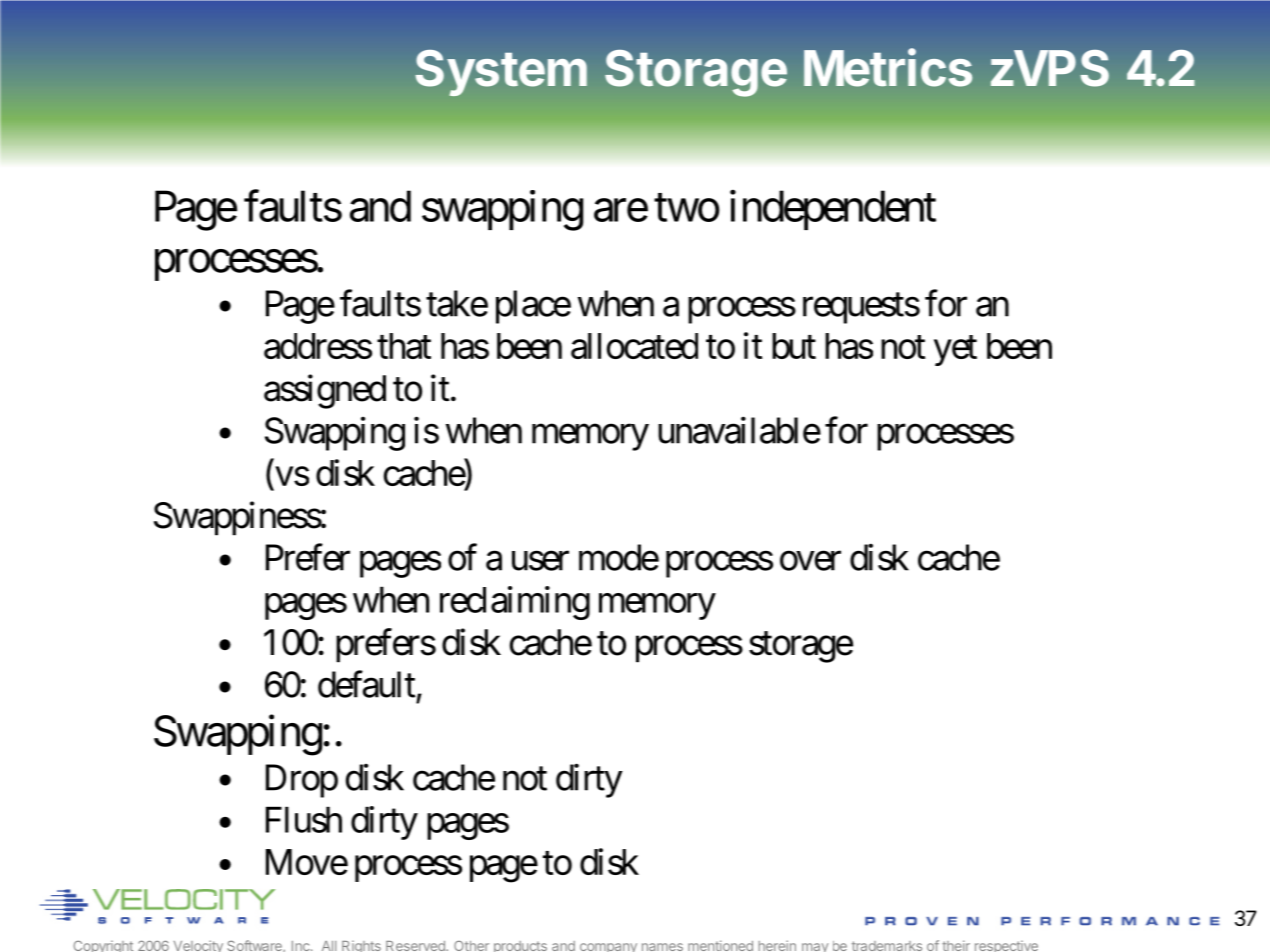 This screenshot has height=952, width=1270. Describe the element at coordinates (540, 561) in the screenshot. I see `user` at that location.
